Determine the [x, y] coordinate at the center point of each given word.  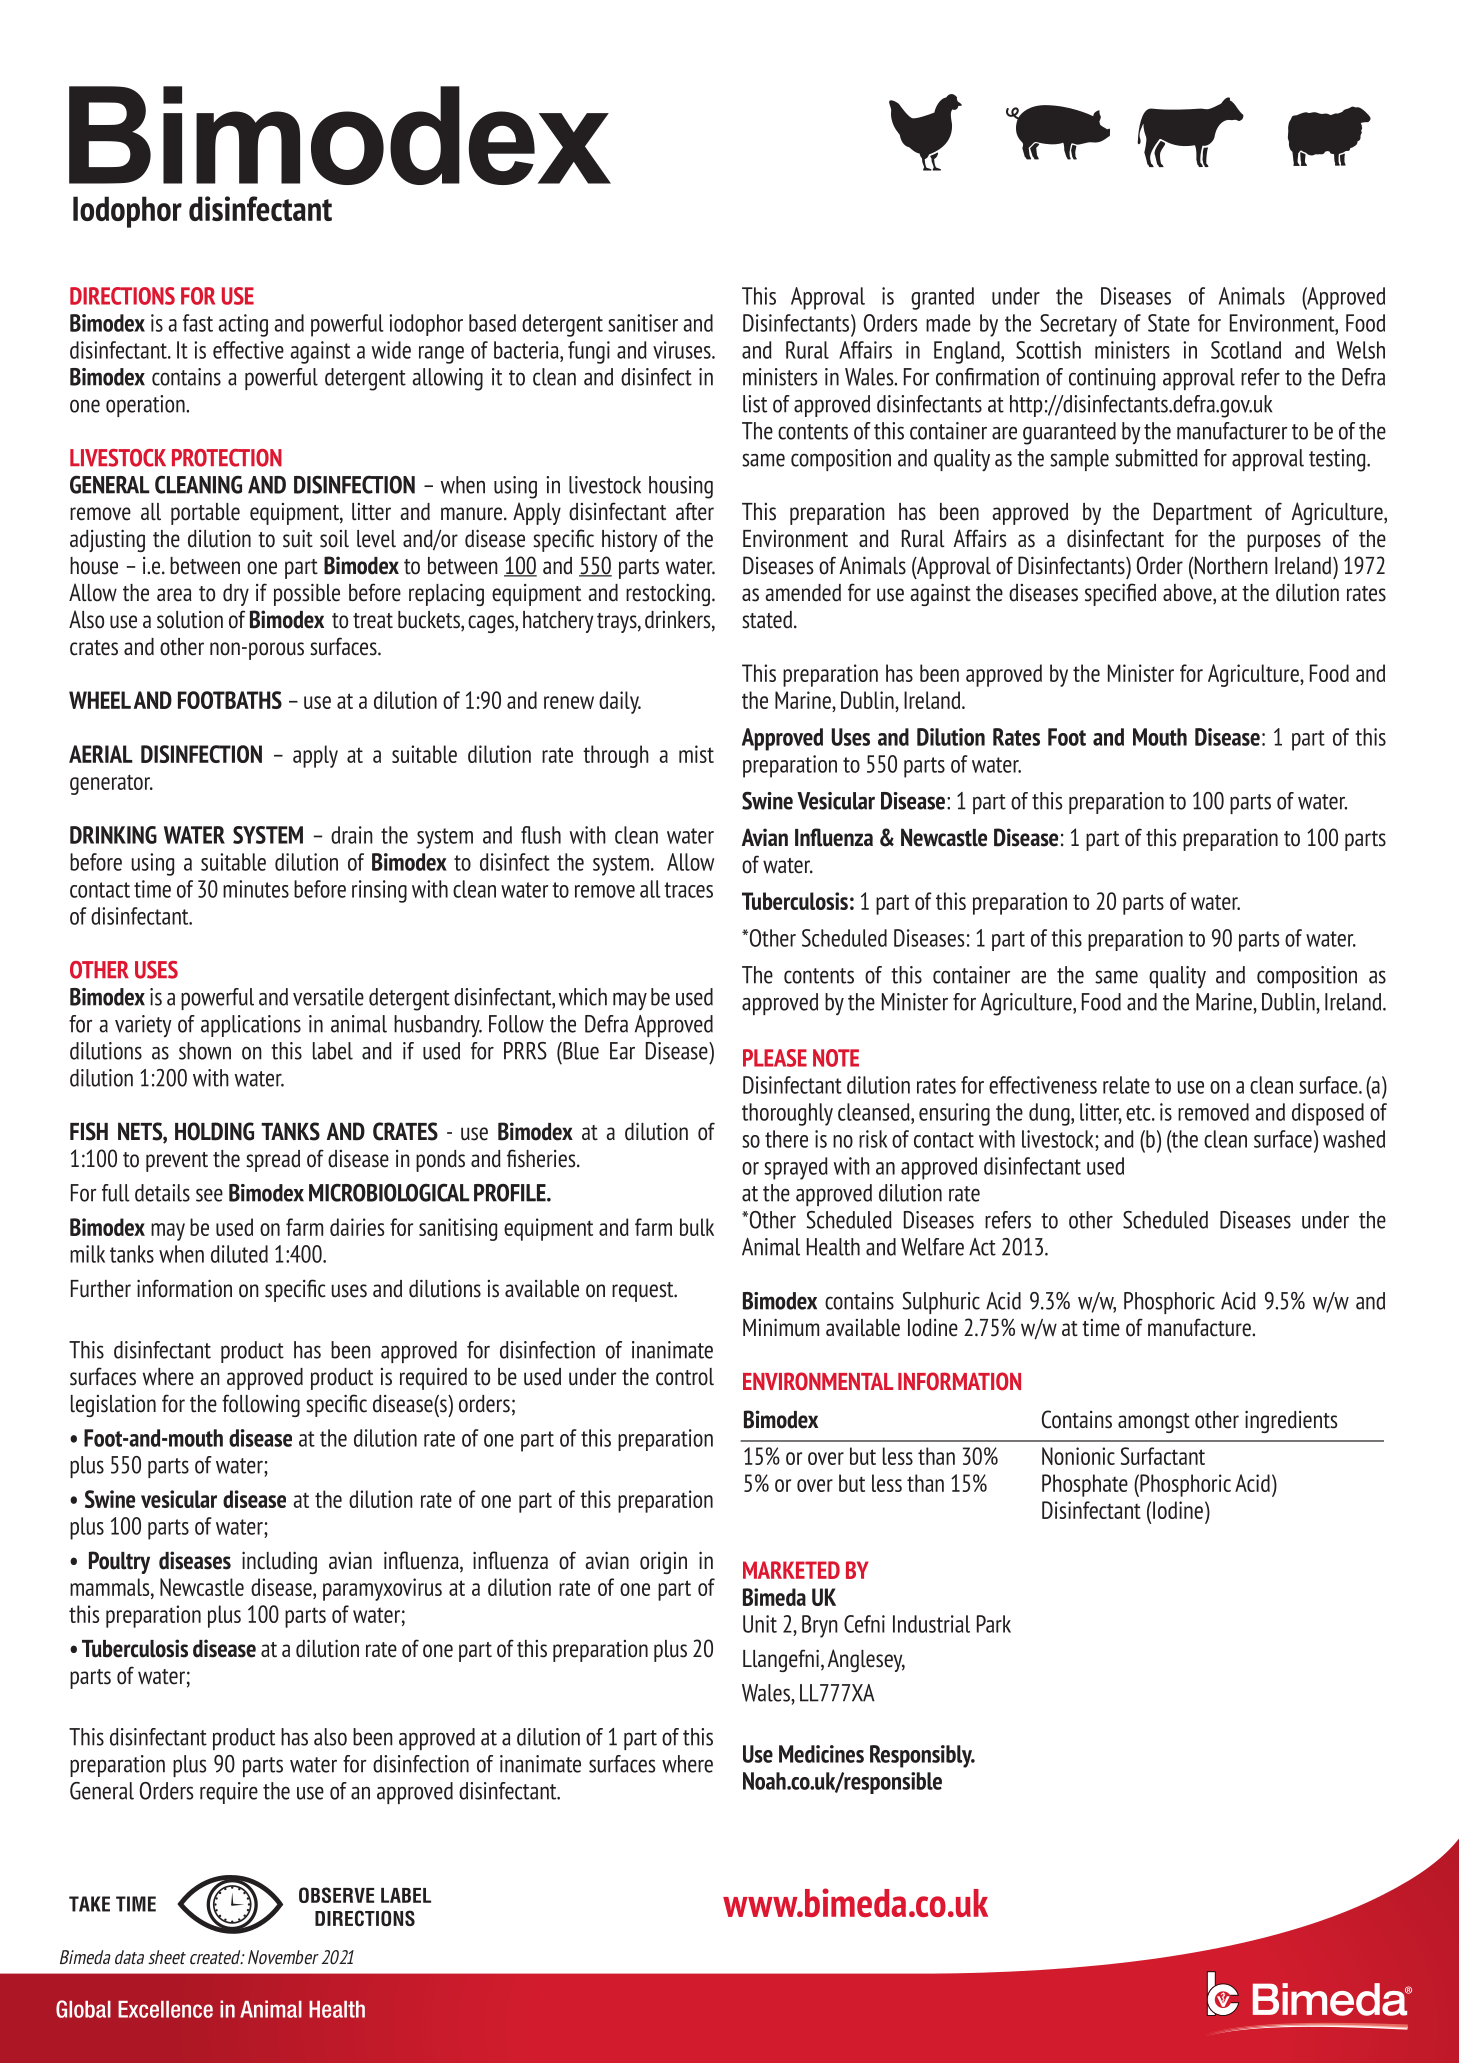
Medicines [821, 1754]
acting [243, 325]
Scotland [1246, 350]
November [283, 1957]
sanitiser [643, 323]
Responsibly [922, 1756]
